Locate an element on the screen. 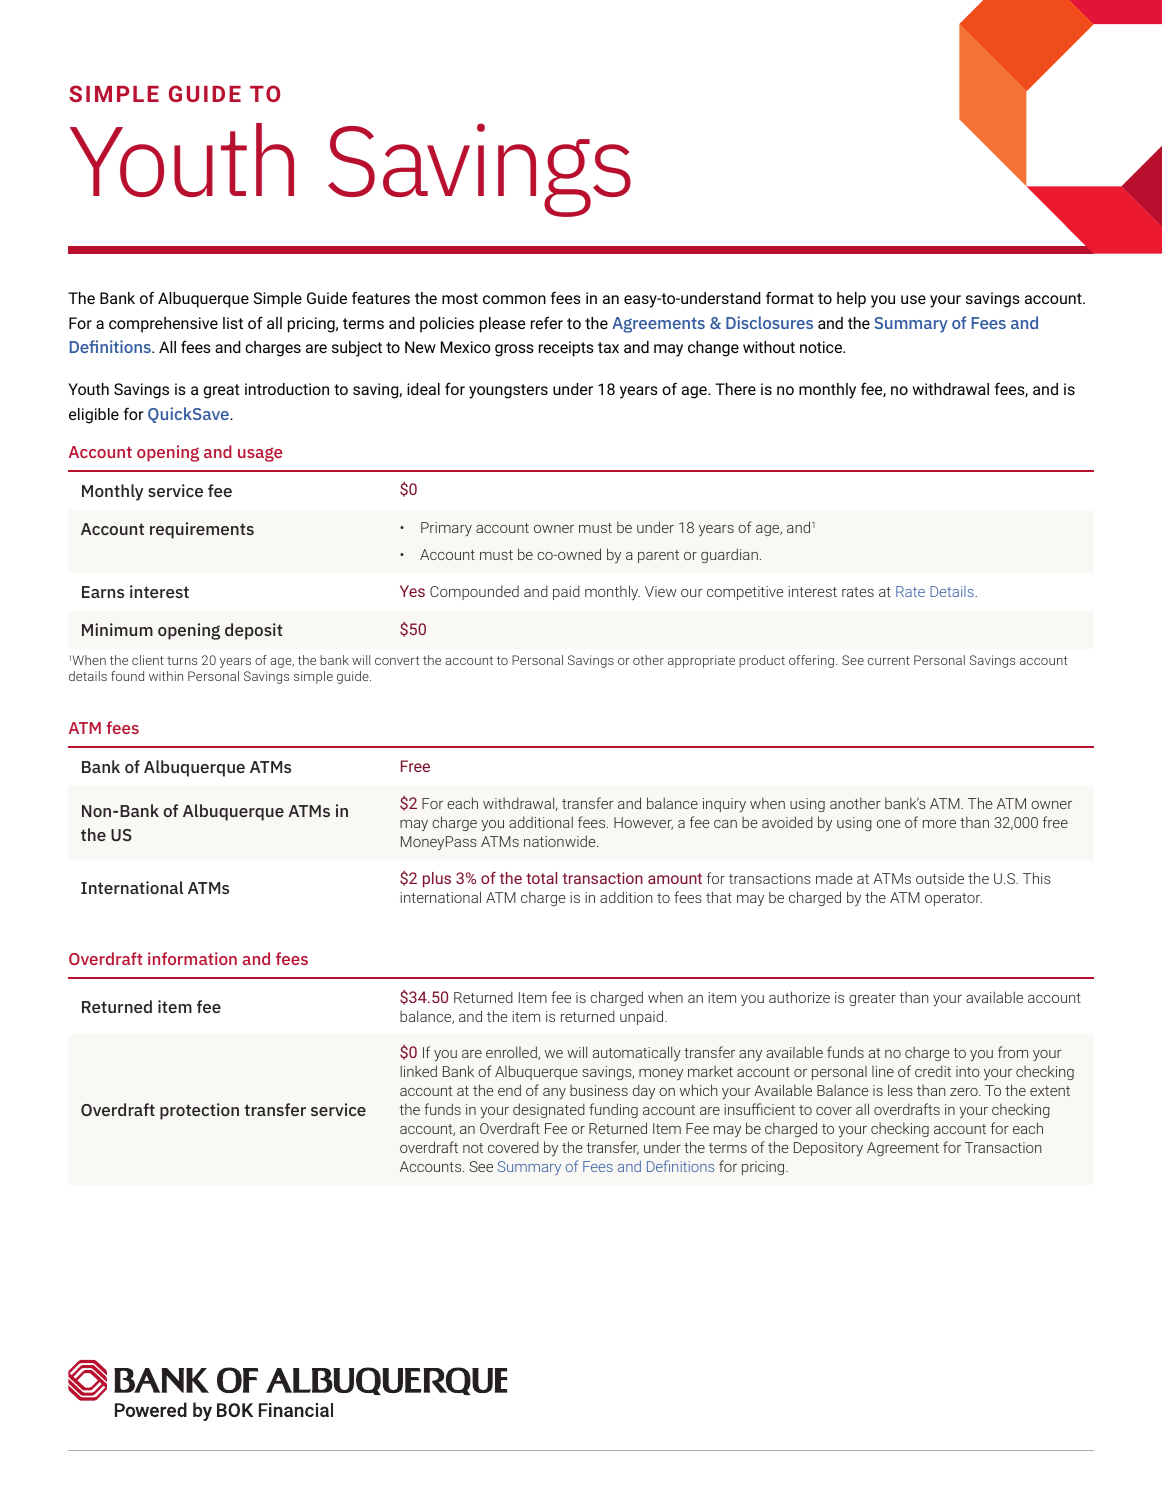 This screenshot has width=1162, height=1504. current is located at coordinates (889, 660).
